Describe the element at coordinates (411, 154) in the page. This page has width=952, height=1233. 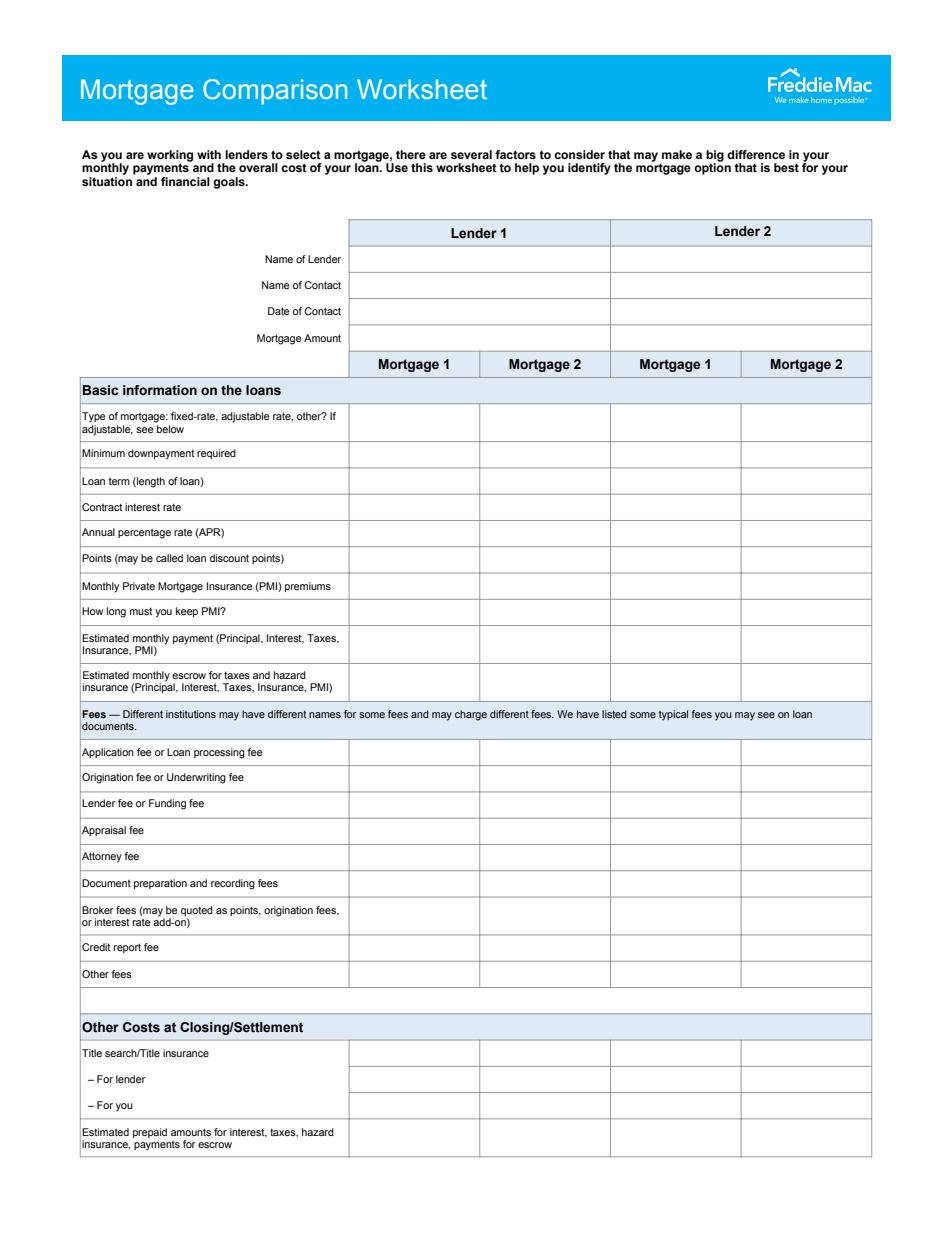
I see `there` at that location.
